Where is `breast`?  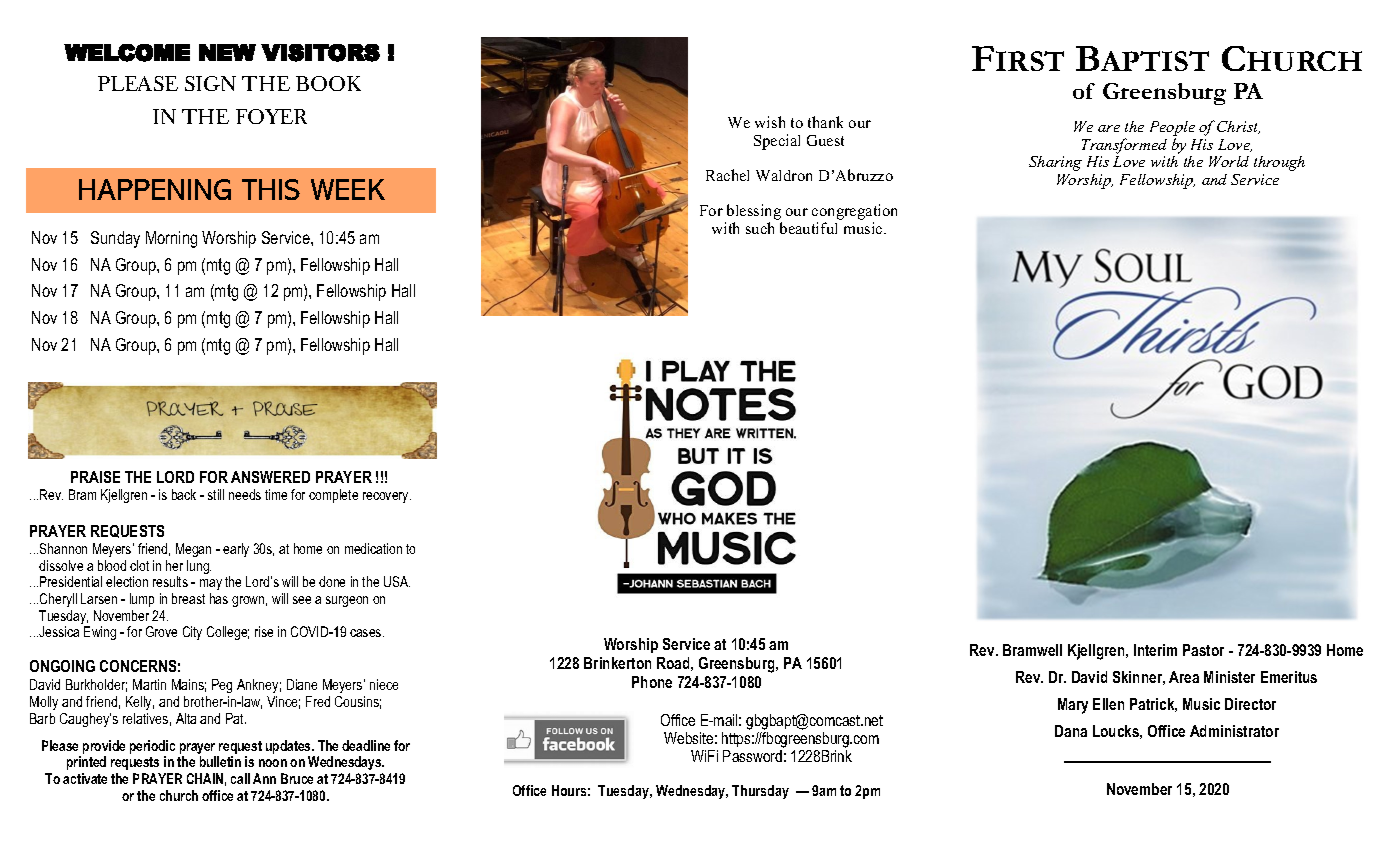
breast is located at coordinates (188, 598).
